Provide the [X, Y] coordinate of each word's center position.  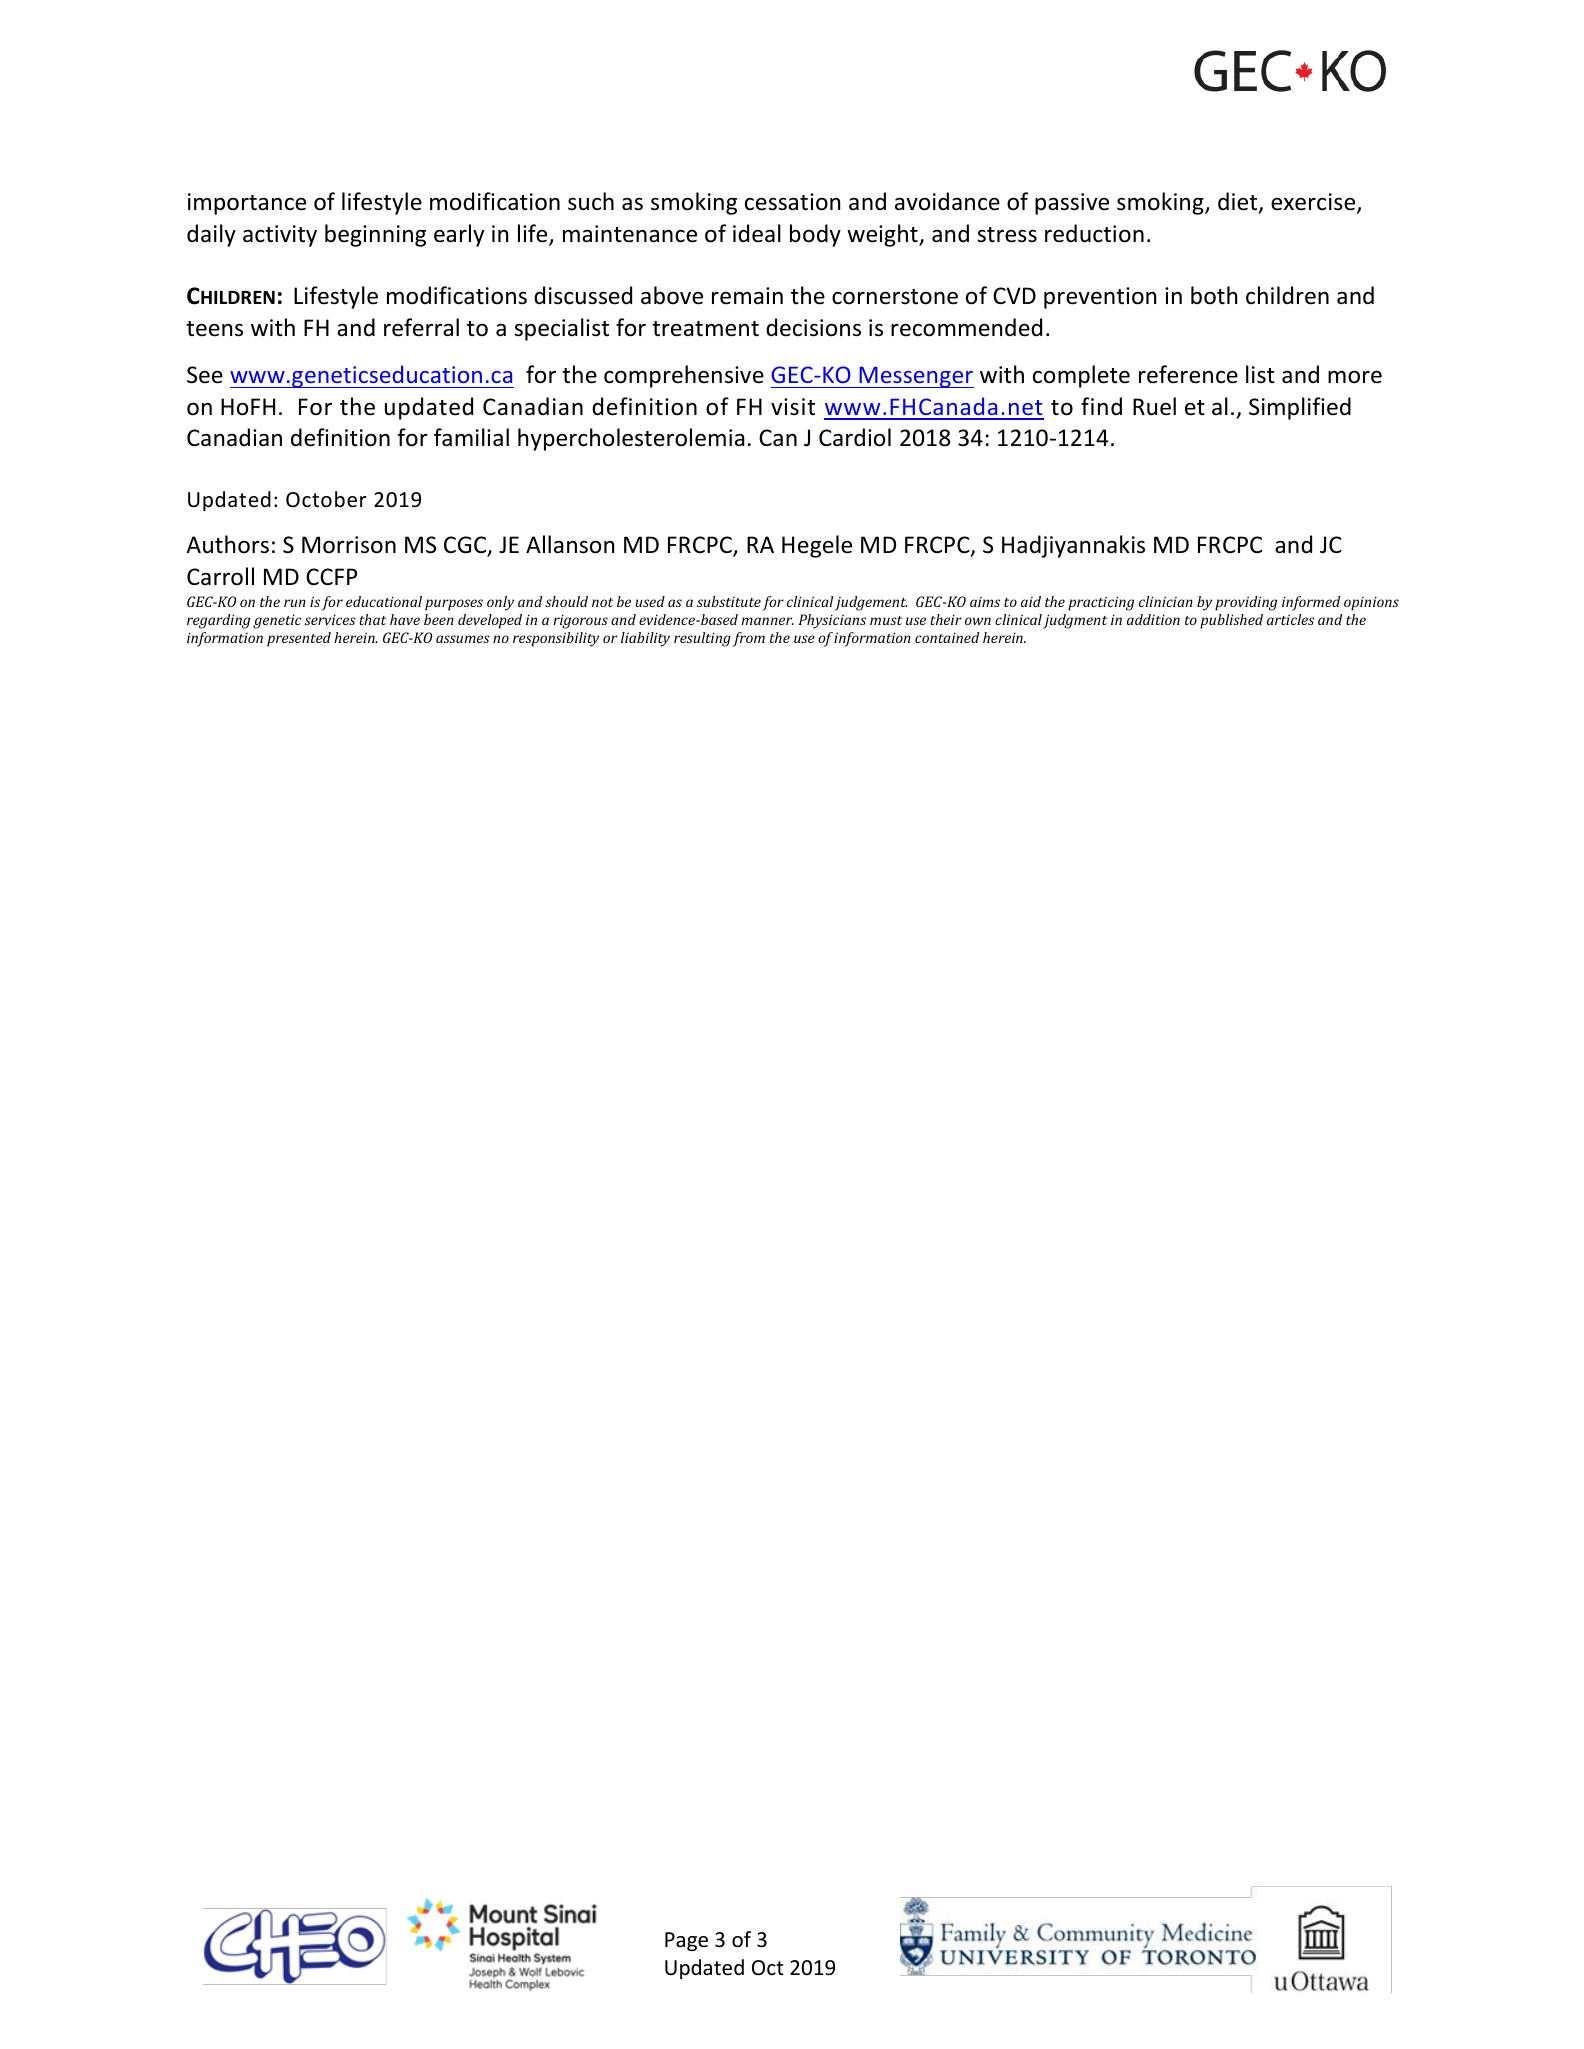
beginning [375, 235]
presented [299, 639]
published [1231, 621]
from [749, 639]
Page [686, 1941]
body [815, 235]
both [1214, 295]
